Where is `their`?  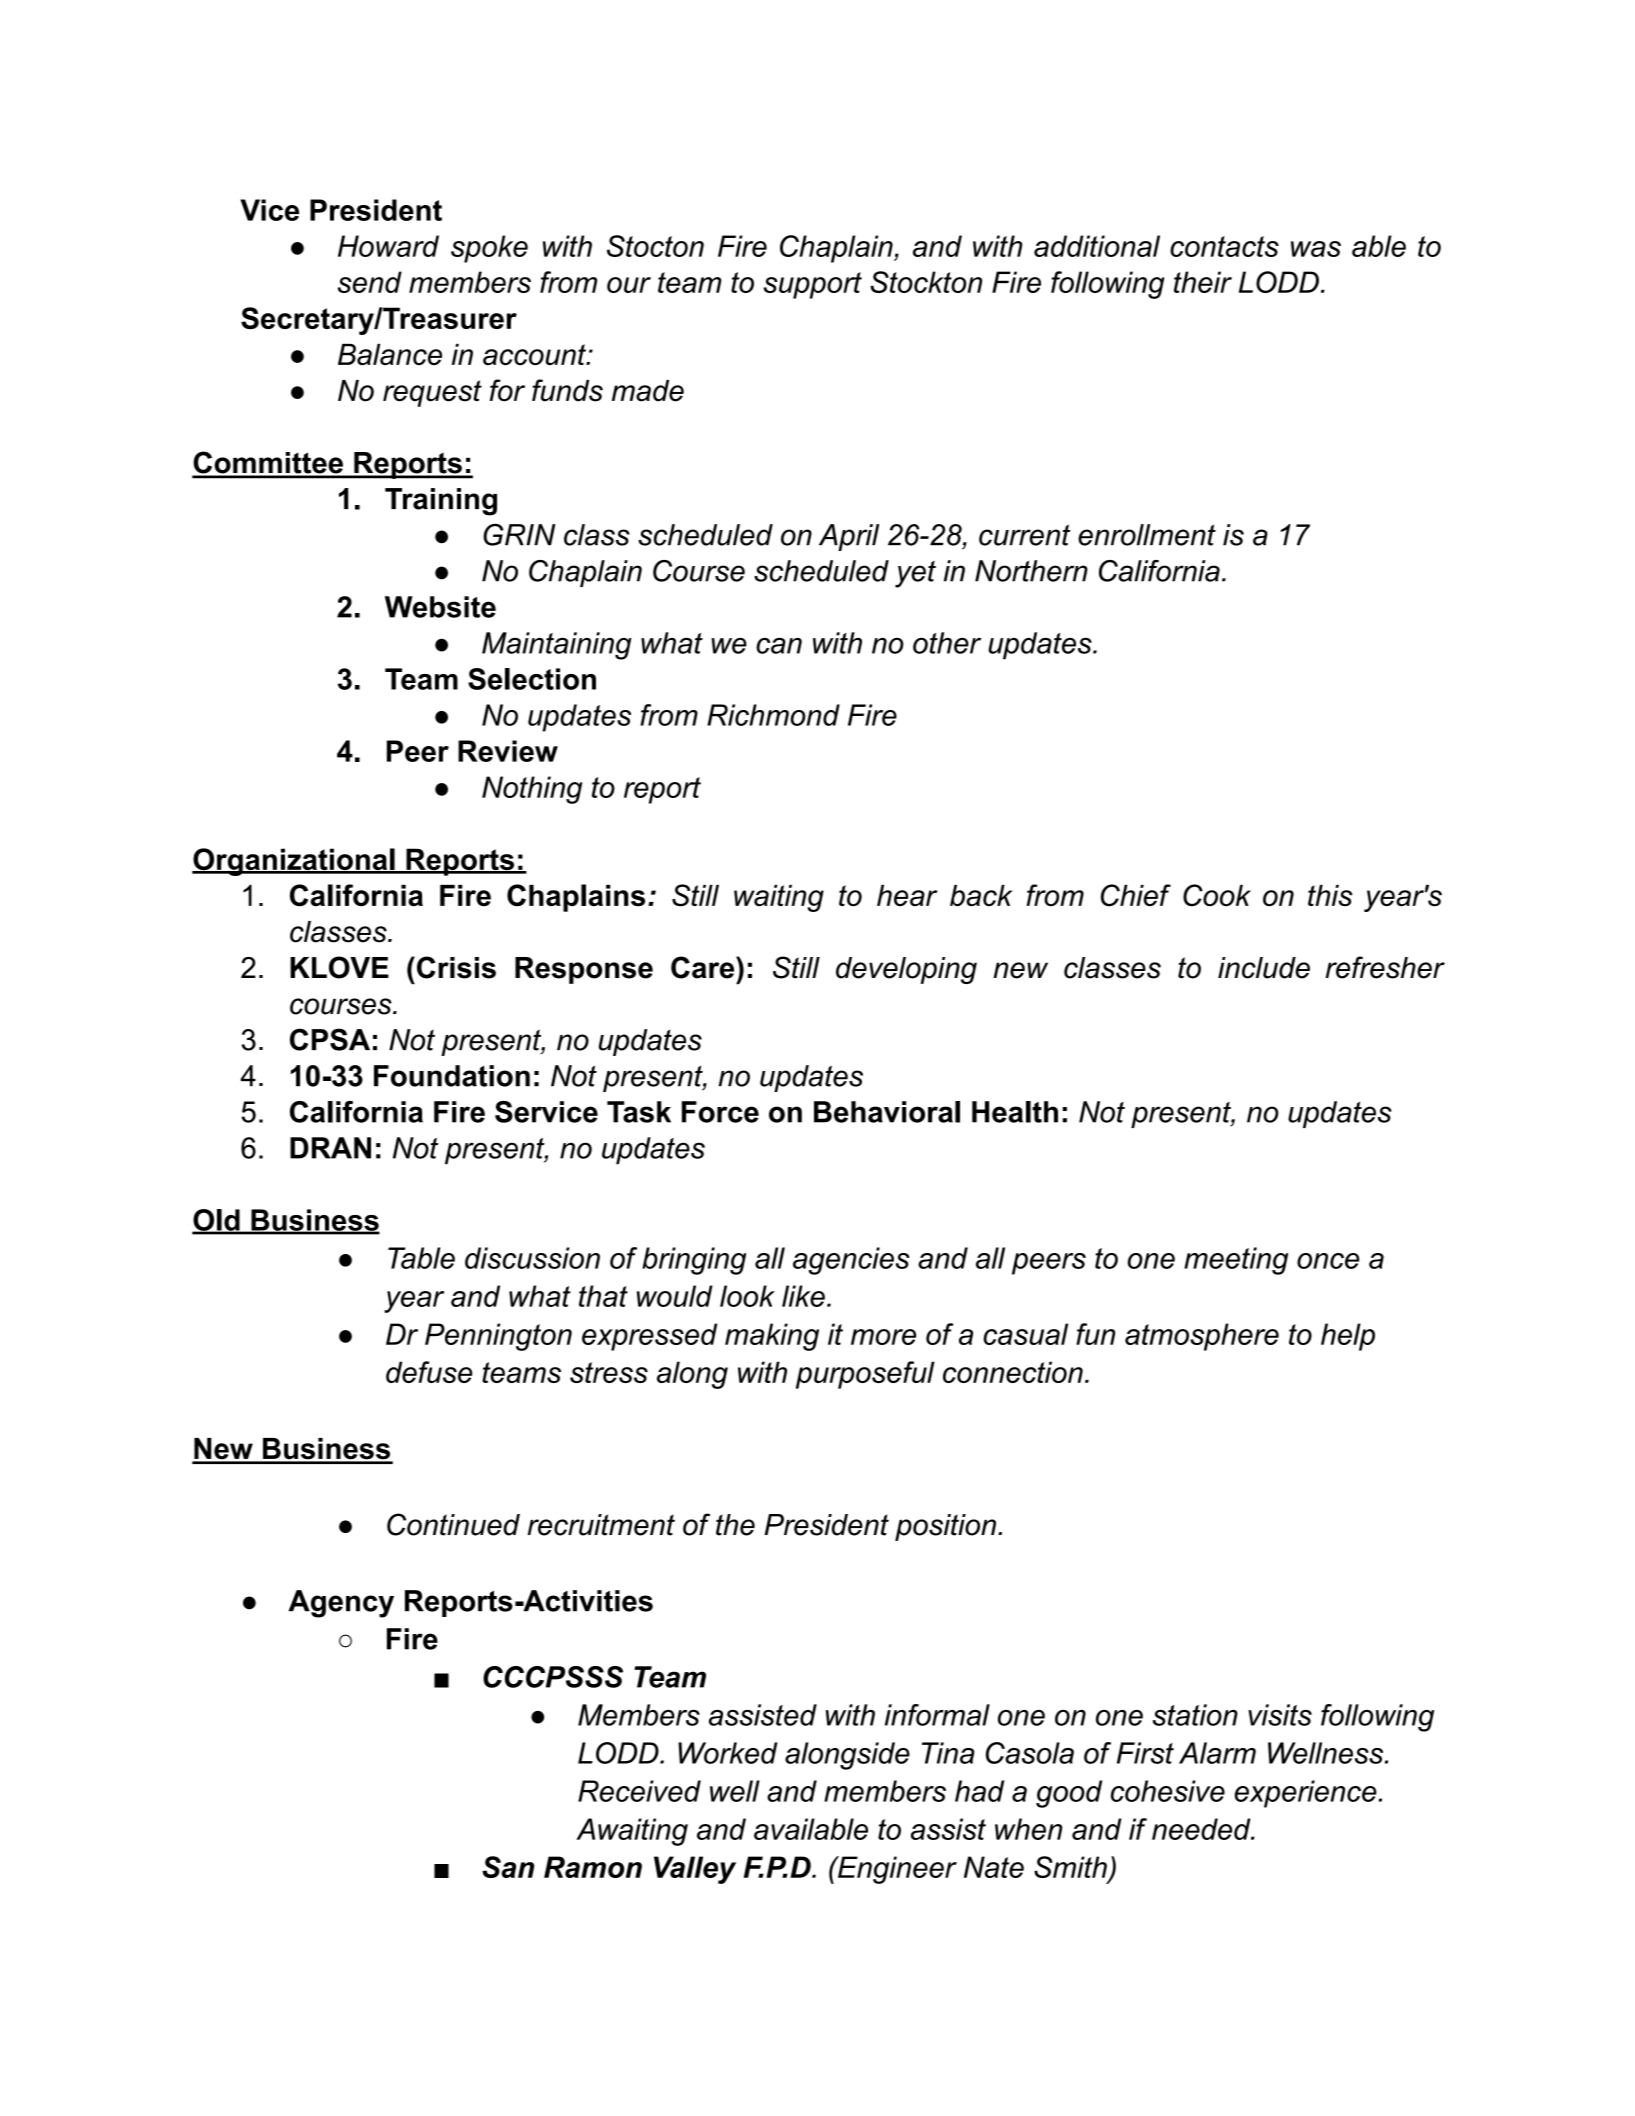 their is located at coordinates (1203, 282).
